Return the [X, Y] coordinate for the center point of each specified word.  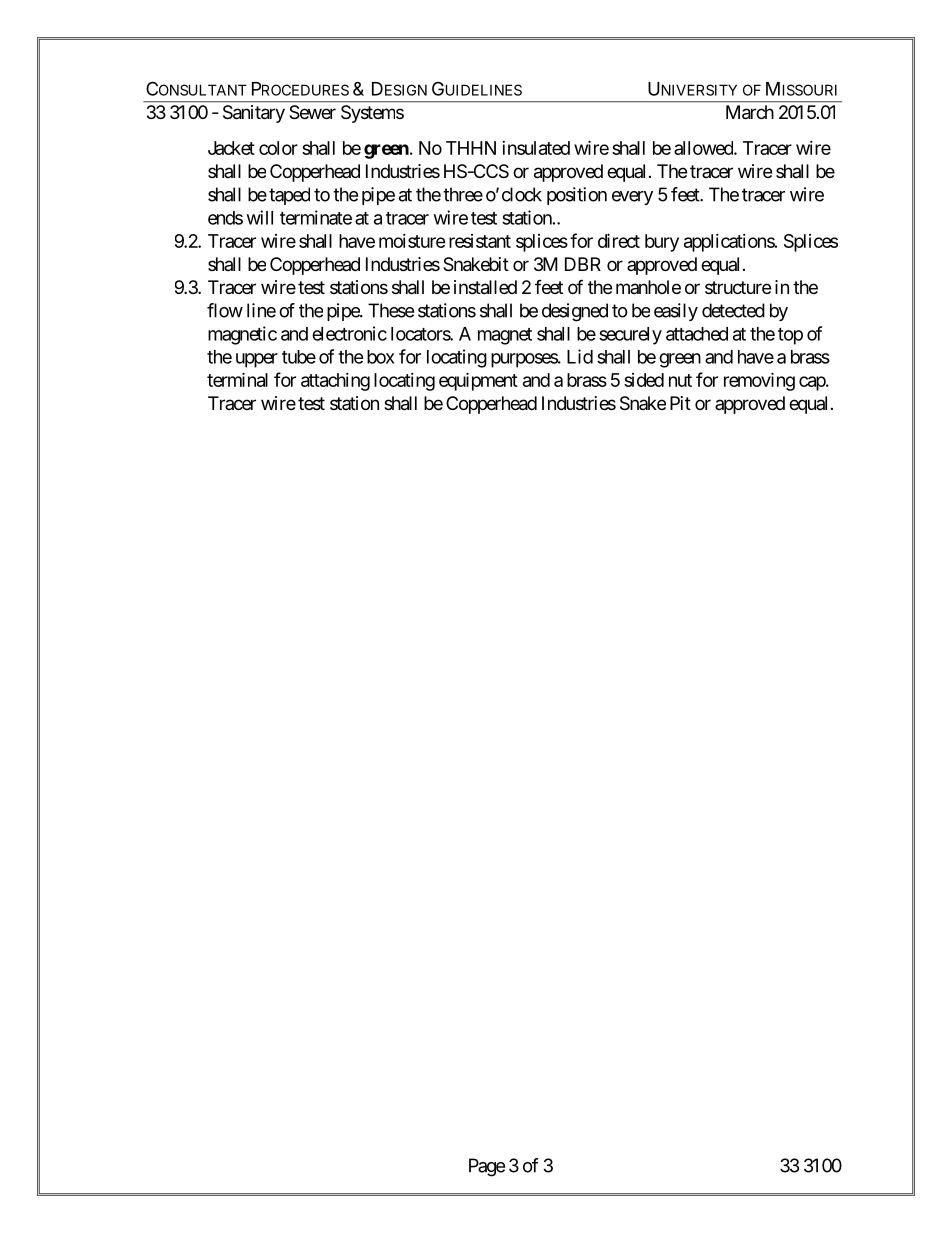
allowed [704, 148]
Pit [680, 403]
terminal [237, 379]
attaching [335, 382]
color [278, 148]
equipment [478, 381]
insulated [536, 148]
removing [759, 381]
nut [680, 380]
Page [487, 1167]
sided [644, 380]
